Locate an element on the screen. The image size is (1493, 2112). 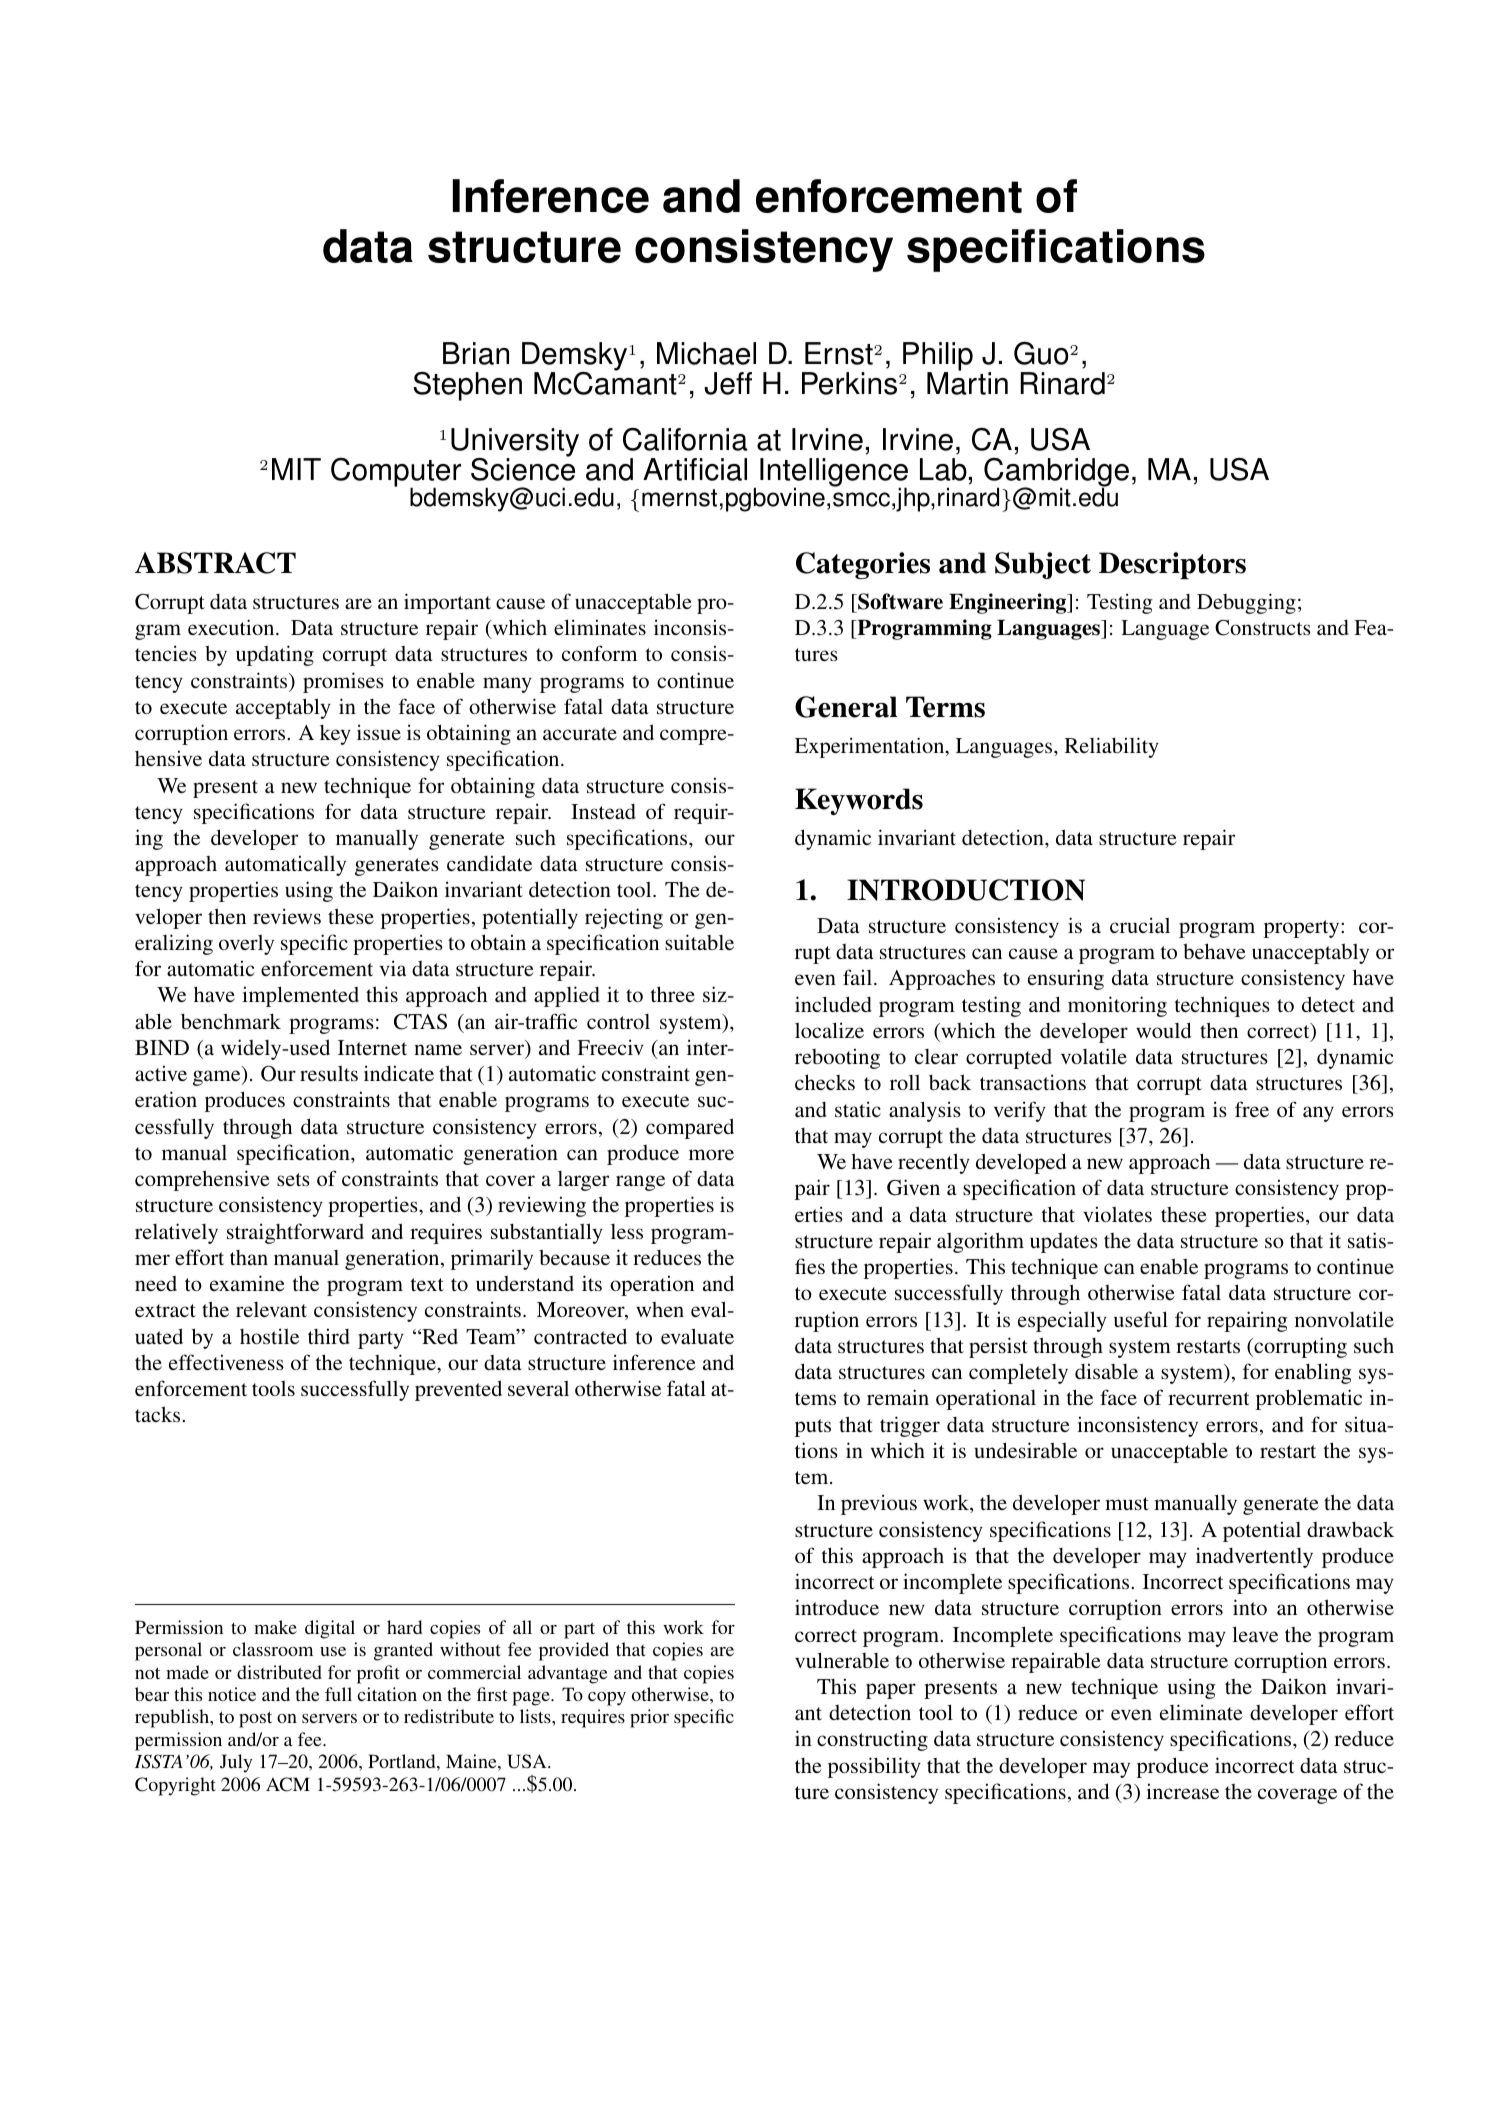
Jeff is located at coordinates (728, 383).
